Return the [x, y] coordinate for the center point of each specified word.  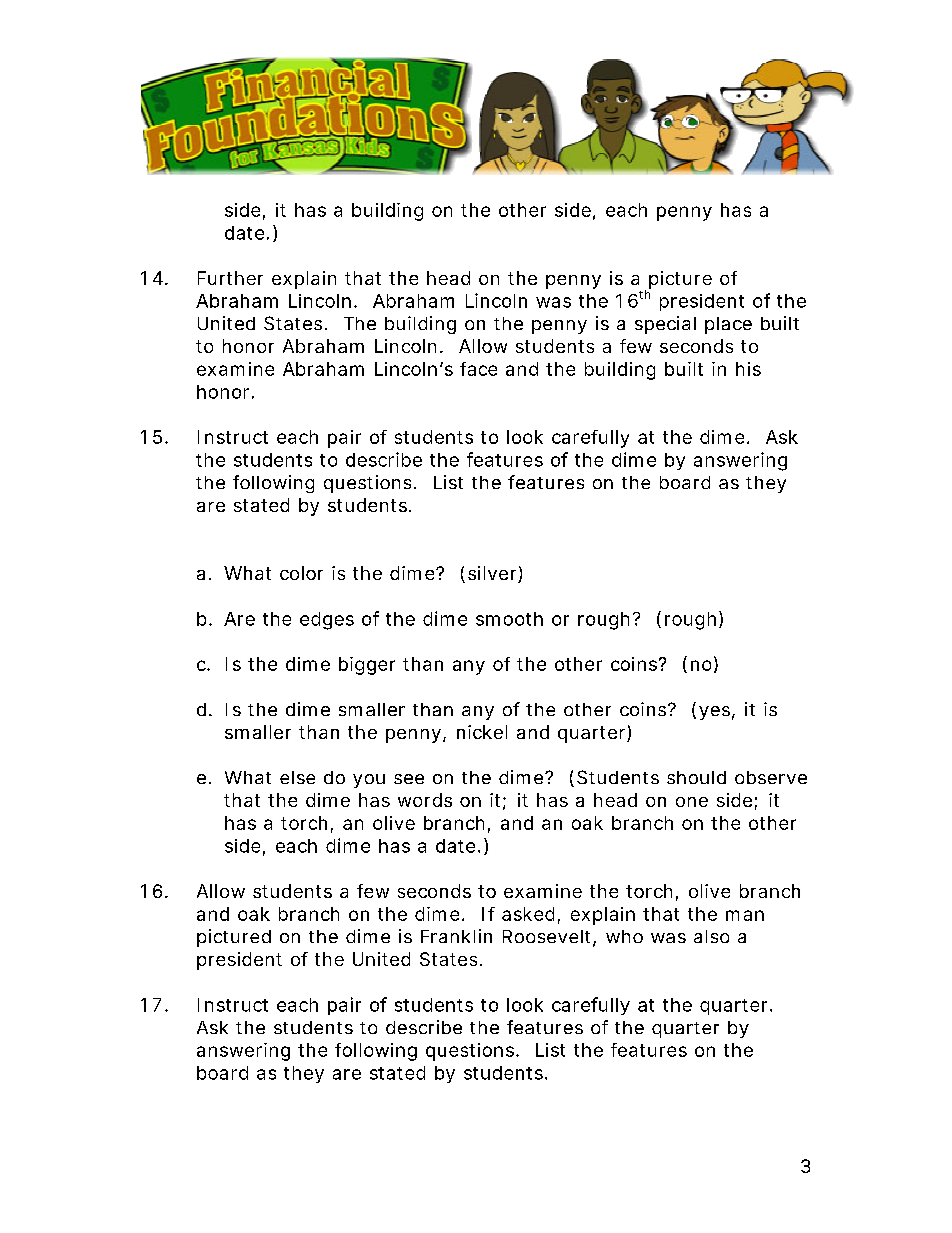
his [748, 369]
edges [327, 621]
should [696, 777]
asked [528, 914]
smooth [509, 619]
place [728, 325]
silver [493, 574]
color [301, 573]
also [711, 936]
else [297, 777]
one [692, 802]
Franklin [456, 936]
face [478, 369]
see [409, 779]
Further [230, 278]
